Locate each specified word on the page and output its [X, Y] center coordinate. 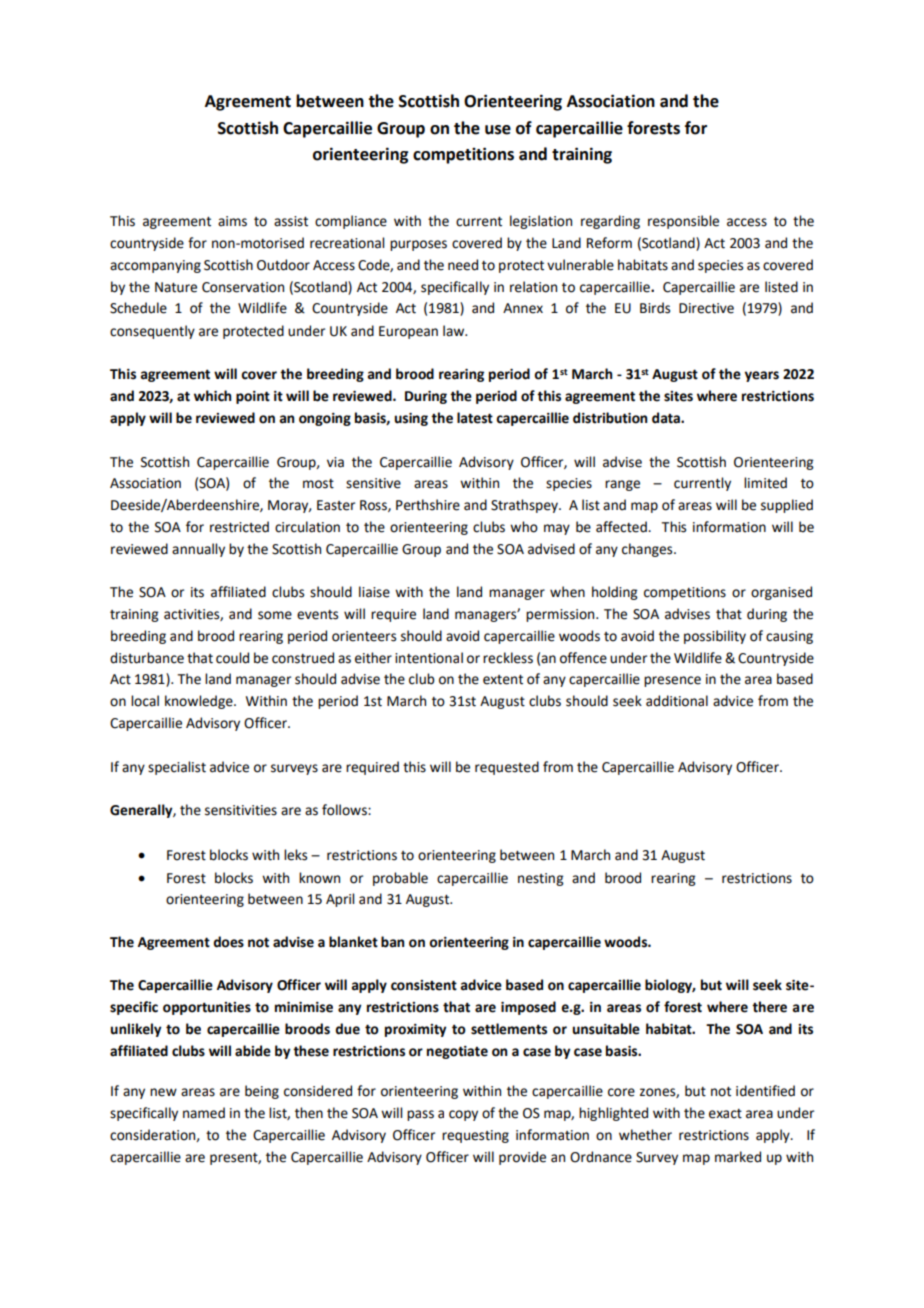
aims [232, 221]
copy [463, 1115]
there [769, 1007]
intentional [429, 658]
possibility [715, 637]
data [667, 418]
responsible [683, 222]
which [212, 396]
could [232, 658]
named [204, 1113]
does [228, 942]
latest [475, 418]
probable [400, 879]
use [498, 130]
